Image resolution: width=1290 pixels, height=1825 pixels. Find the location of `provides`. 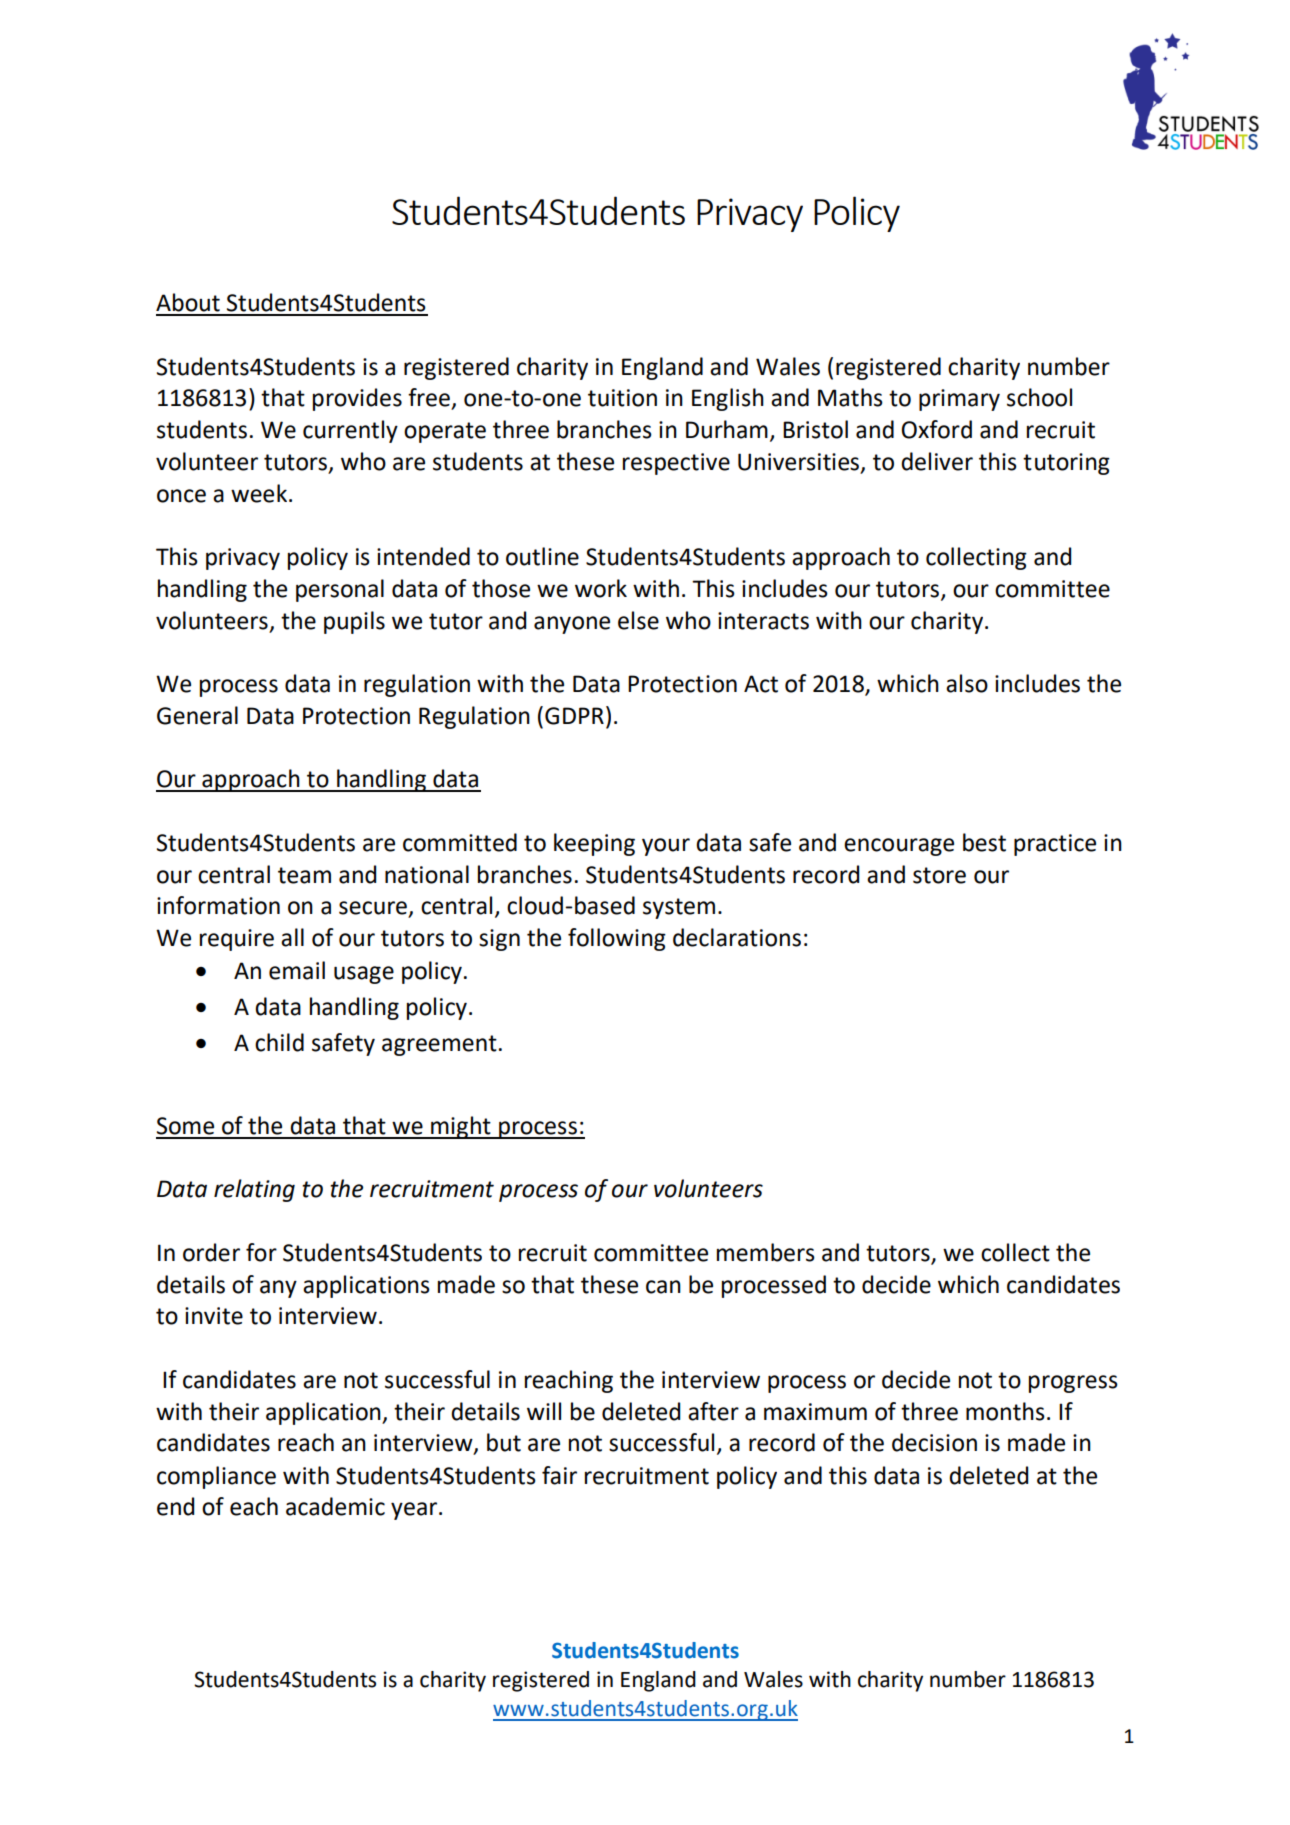

provides is located at coordinates (357, 399).
